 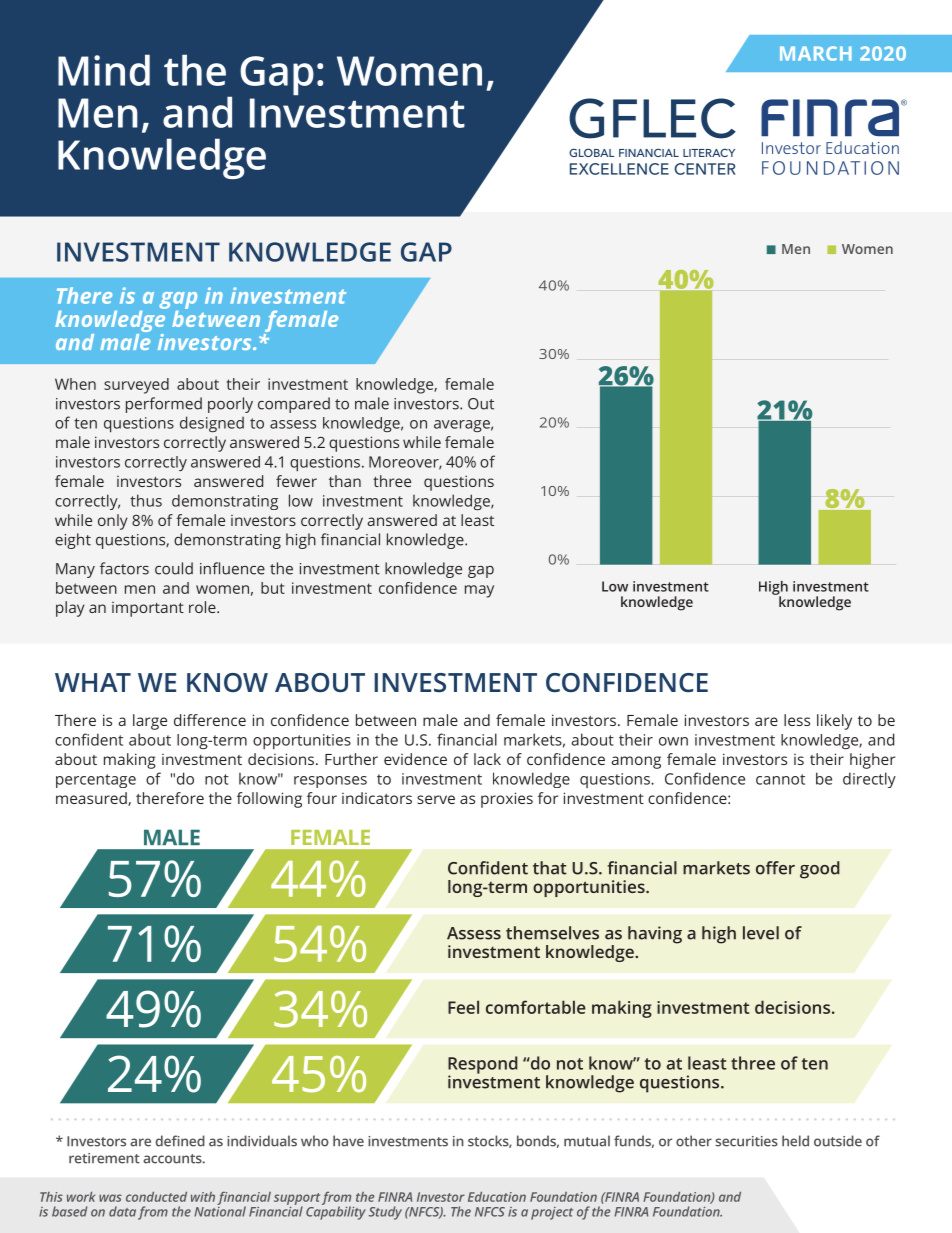 What do you see at coordinates (816, 53) in the image?
I see `MARCH` at bounding box center [816, 53].
